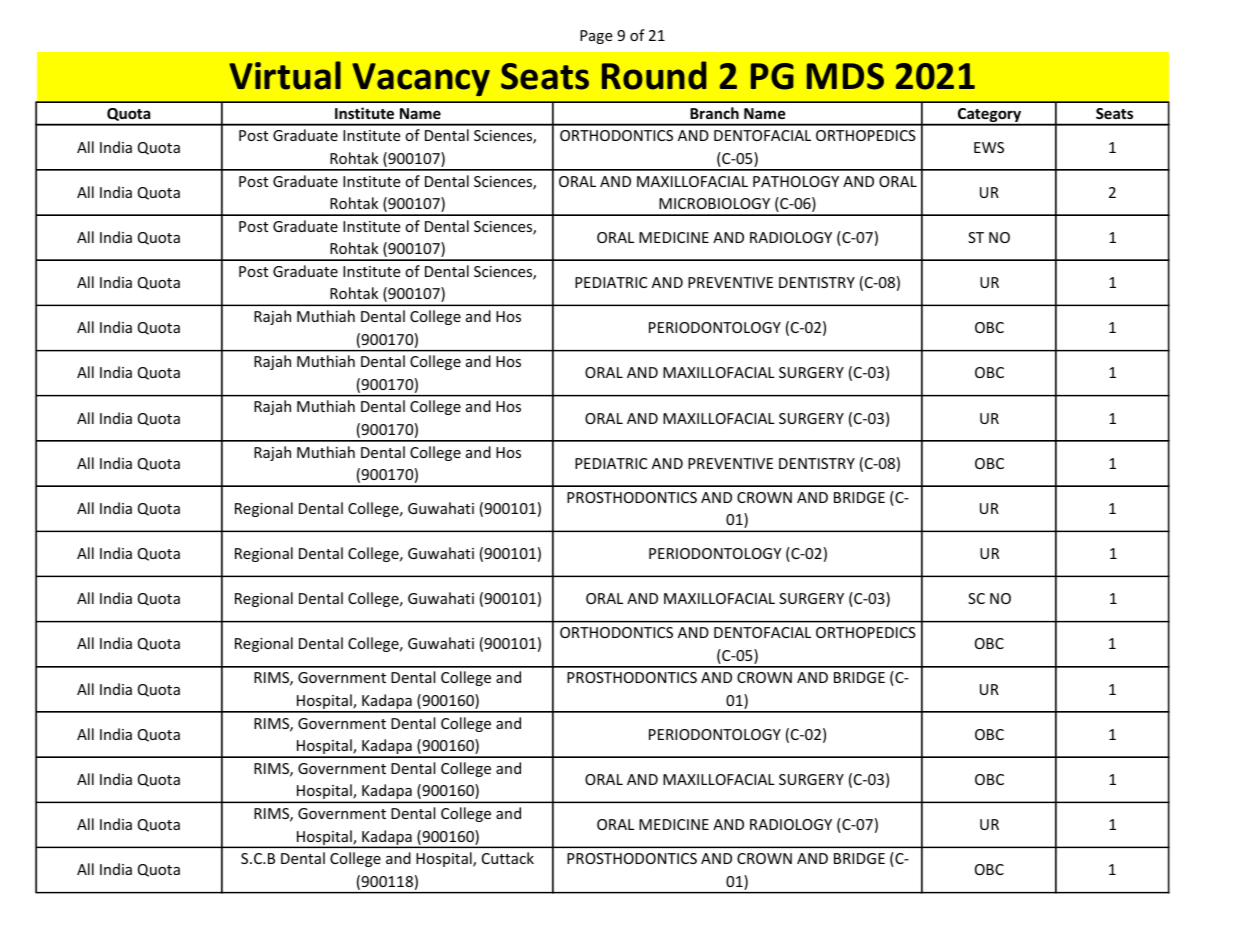  I want to click on Page, so click(596, 37).
